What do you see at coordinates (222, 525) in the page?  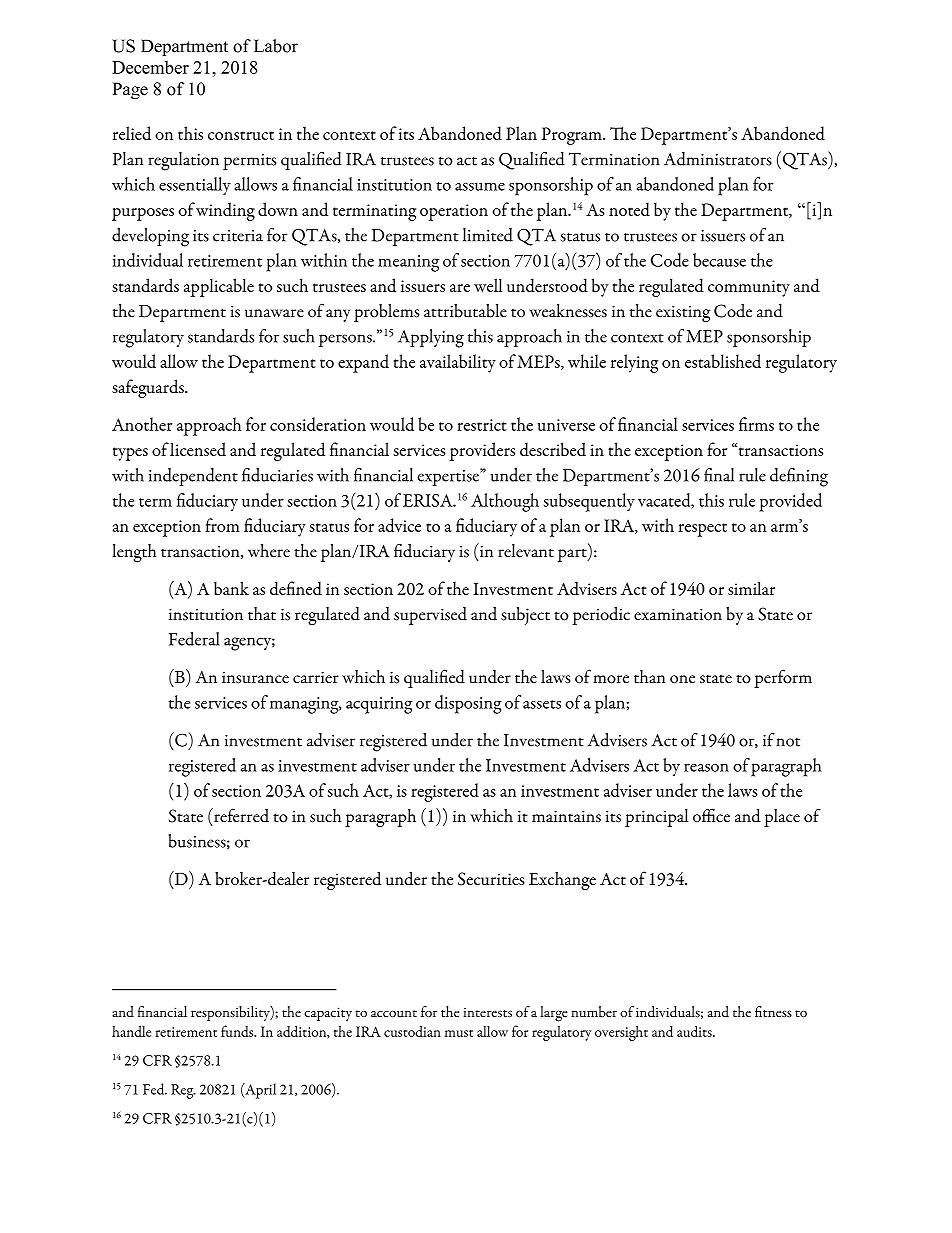 I see `from` at bounding box center [222, 525].
